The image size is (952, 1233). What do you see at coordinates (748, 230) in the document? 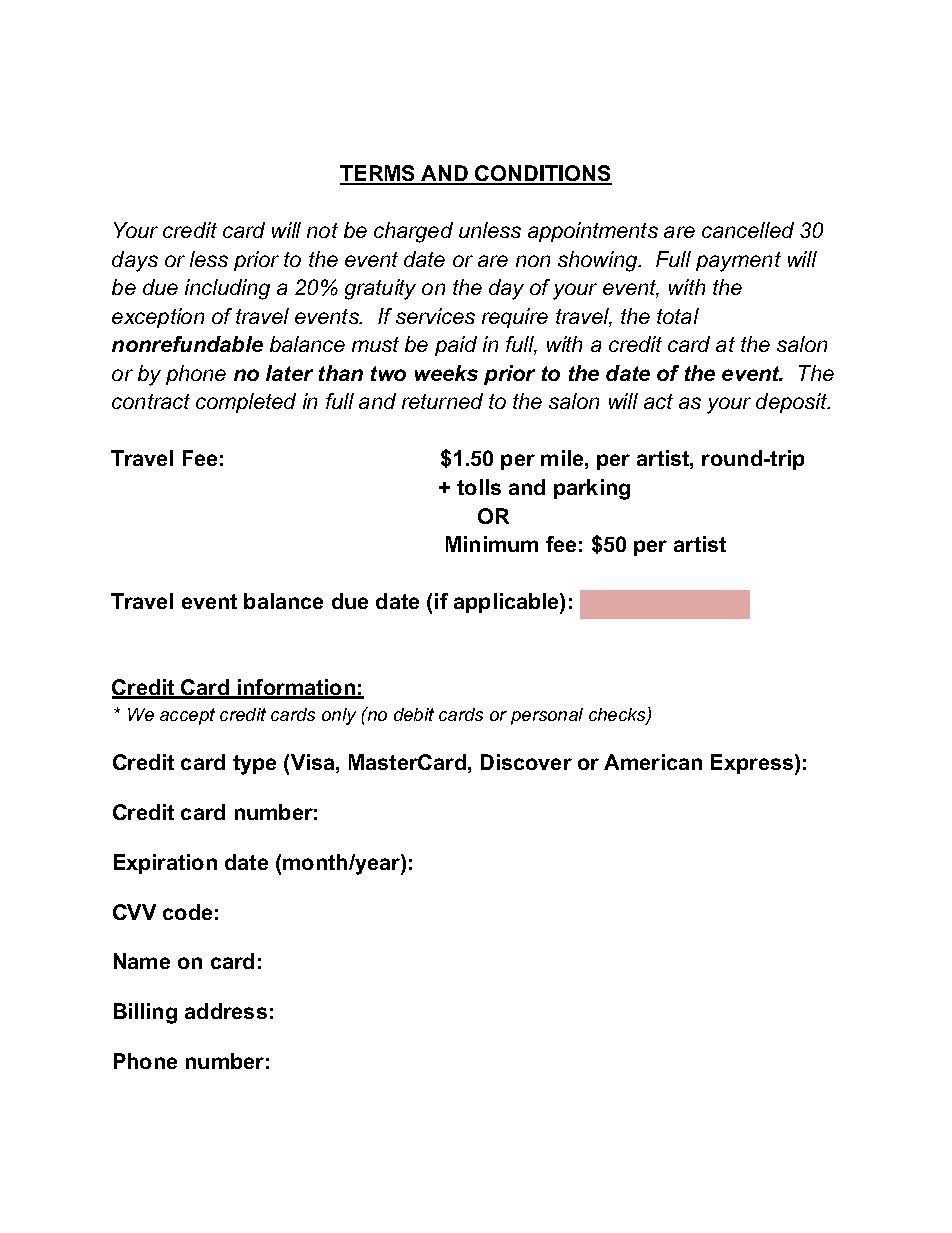
I see `cancelled` at bounding box center [748, 230].
